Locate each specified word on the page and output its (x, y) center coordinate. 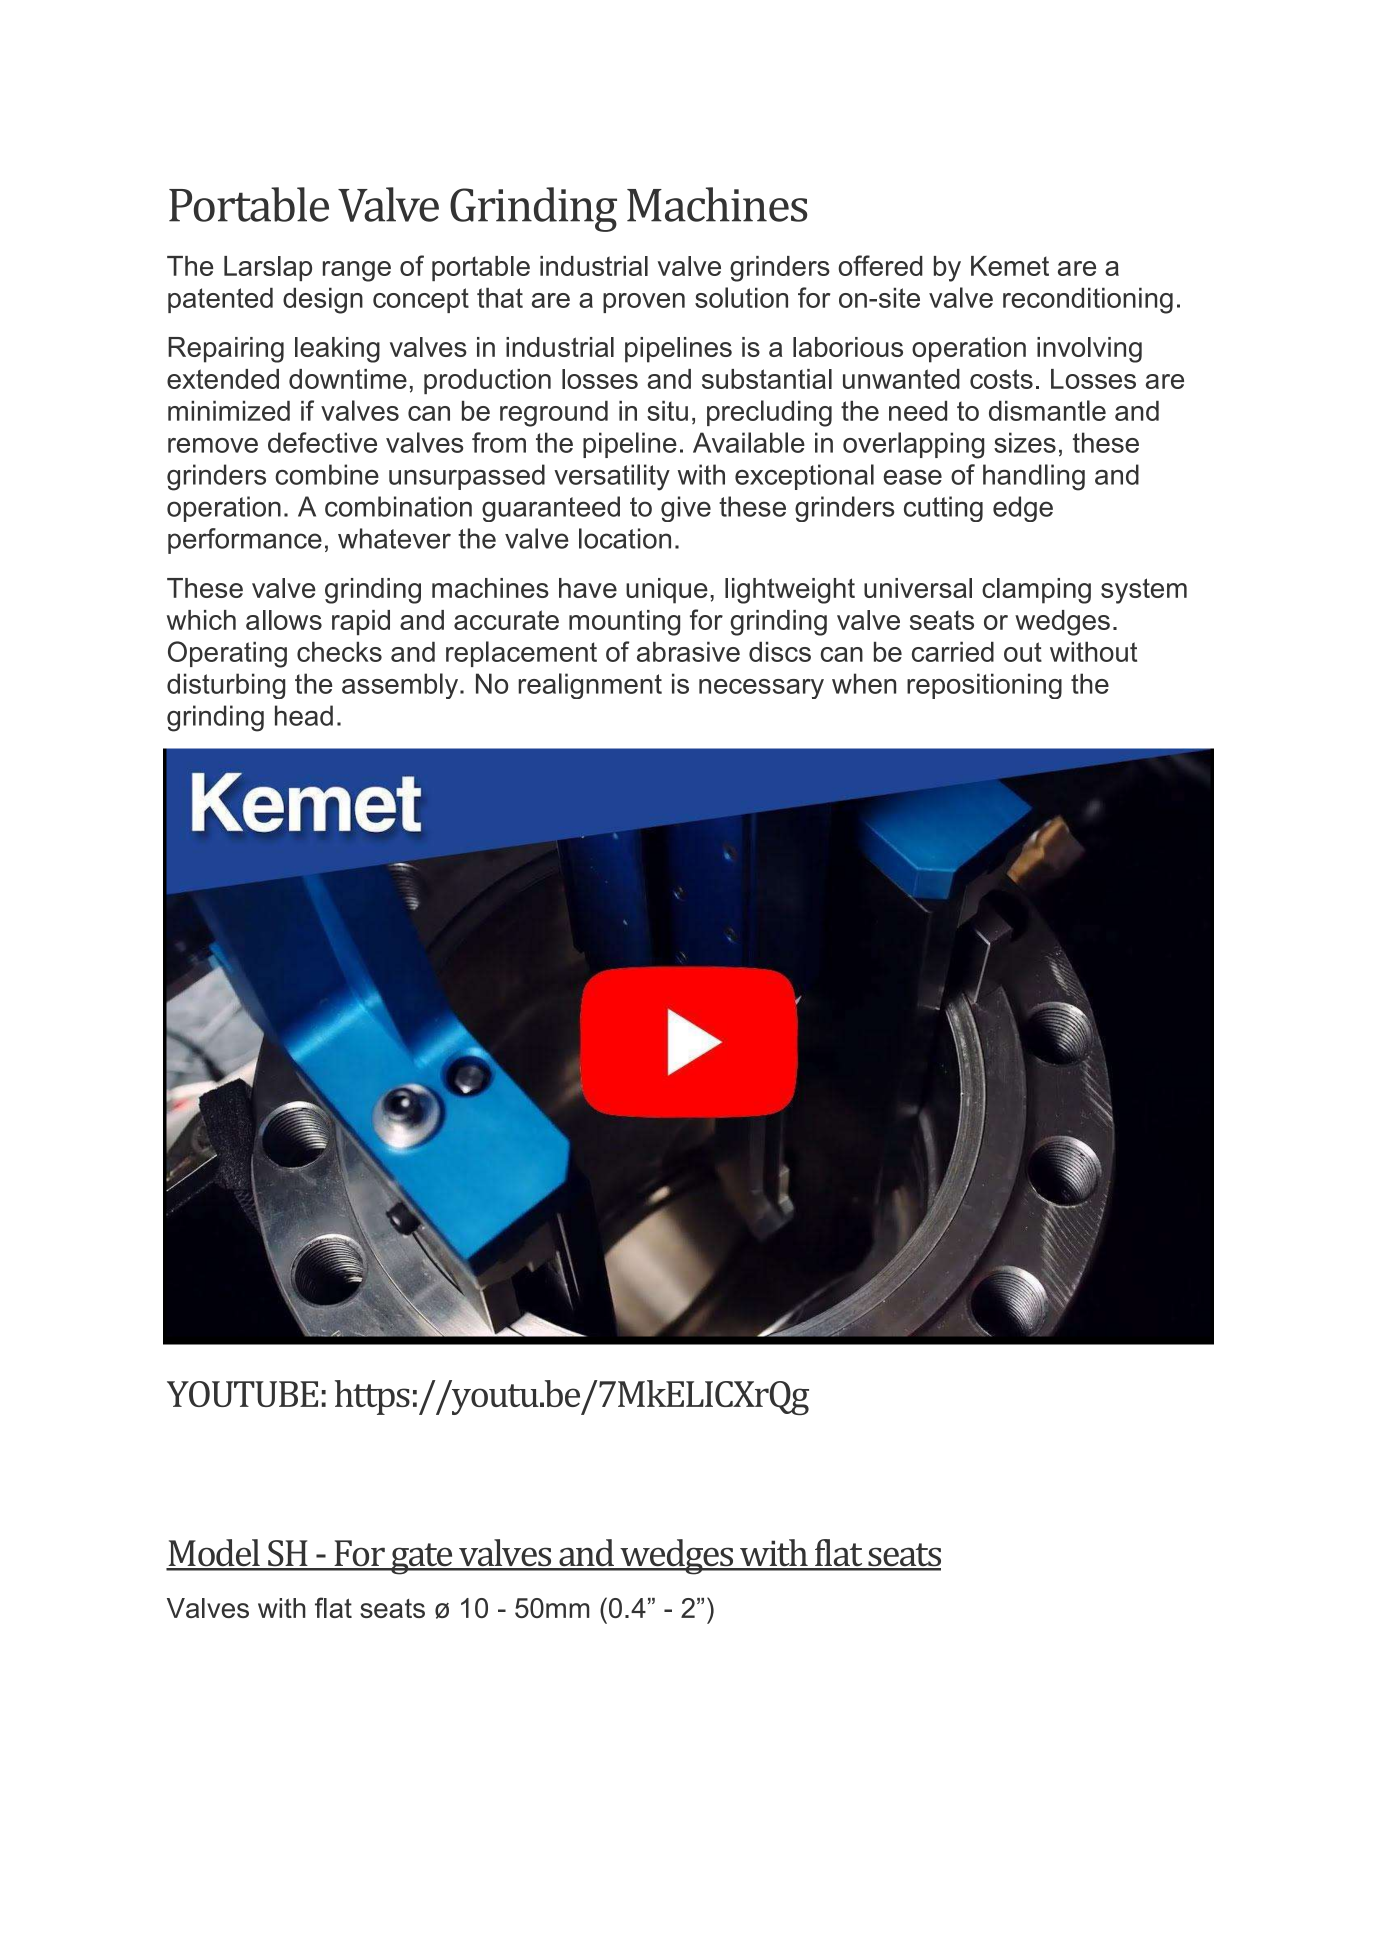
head (304, 715)
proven (644, 303)
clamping (1036, 591)
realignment (590, 686)
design (323, 300)
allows (284, 620)
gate (422, 1559)
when (864, 683)
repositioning (984, 686)
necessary (761, 689)
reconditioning (1088, 300)
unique (667, 591)
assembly (401, 686)
